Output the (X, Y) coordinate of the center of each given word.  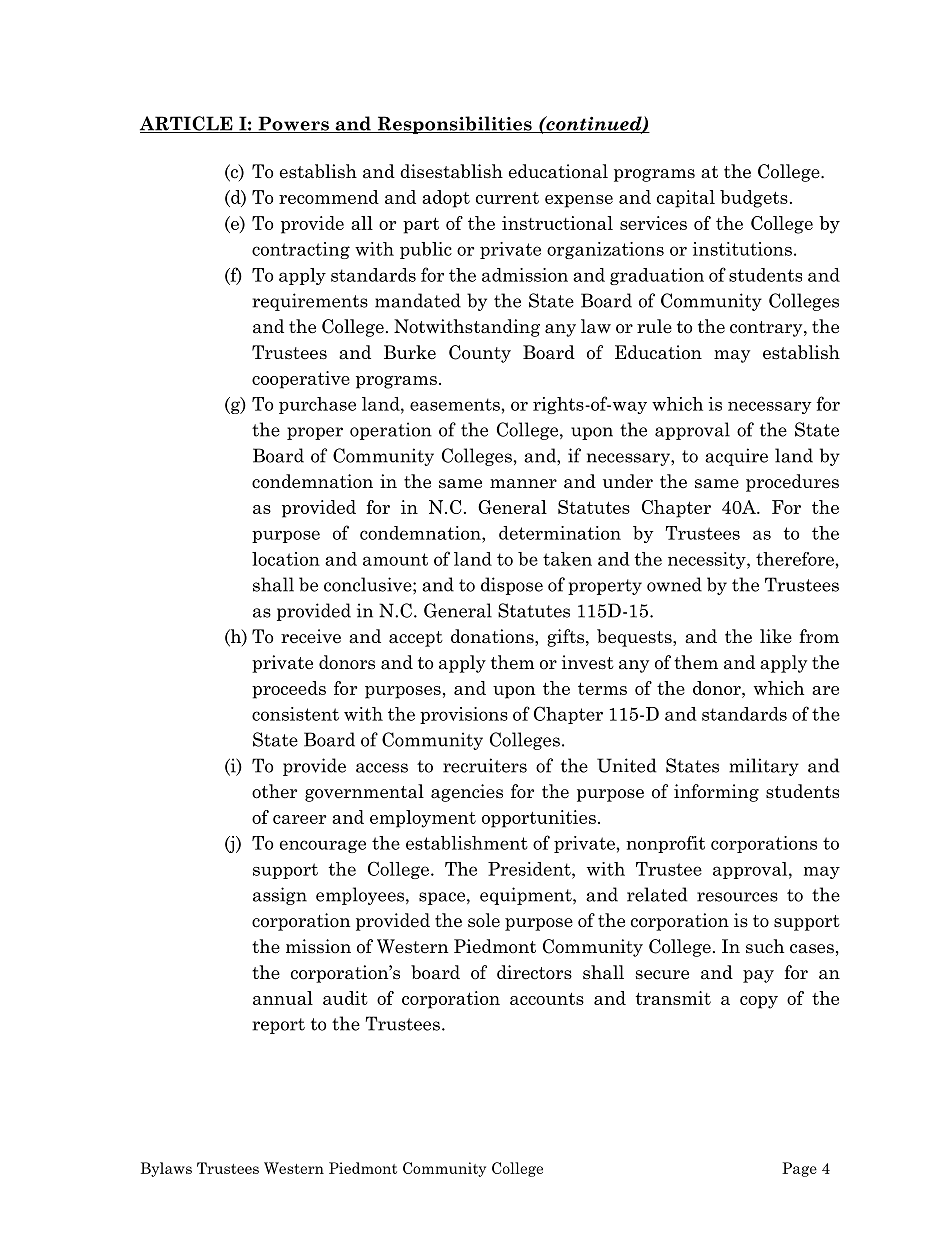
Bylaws (166, 1169)
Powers (293, 124)
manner (523, 484)
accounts (547, 999)
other (274, 791)
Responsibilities (454, 125)
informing (716, 793)
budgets (754, 199)
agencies (467, 793)
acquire (736, 457)
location (286, 559)
